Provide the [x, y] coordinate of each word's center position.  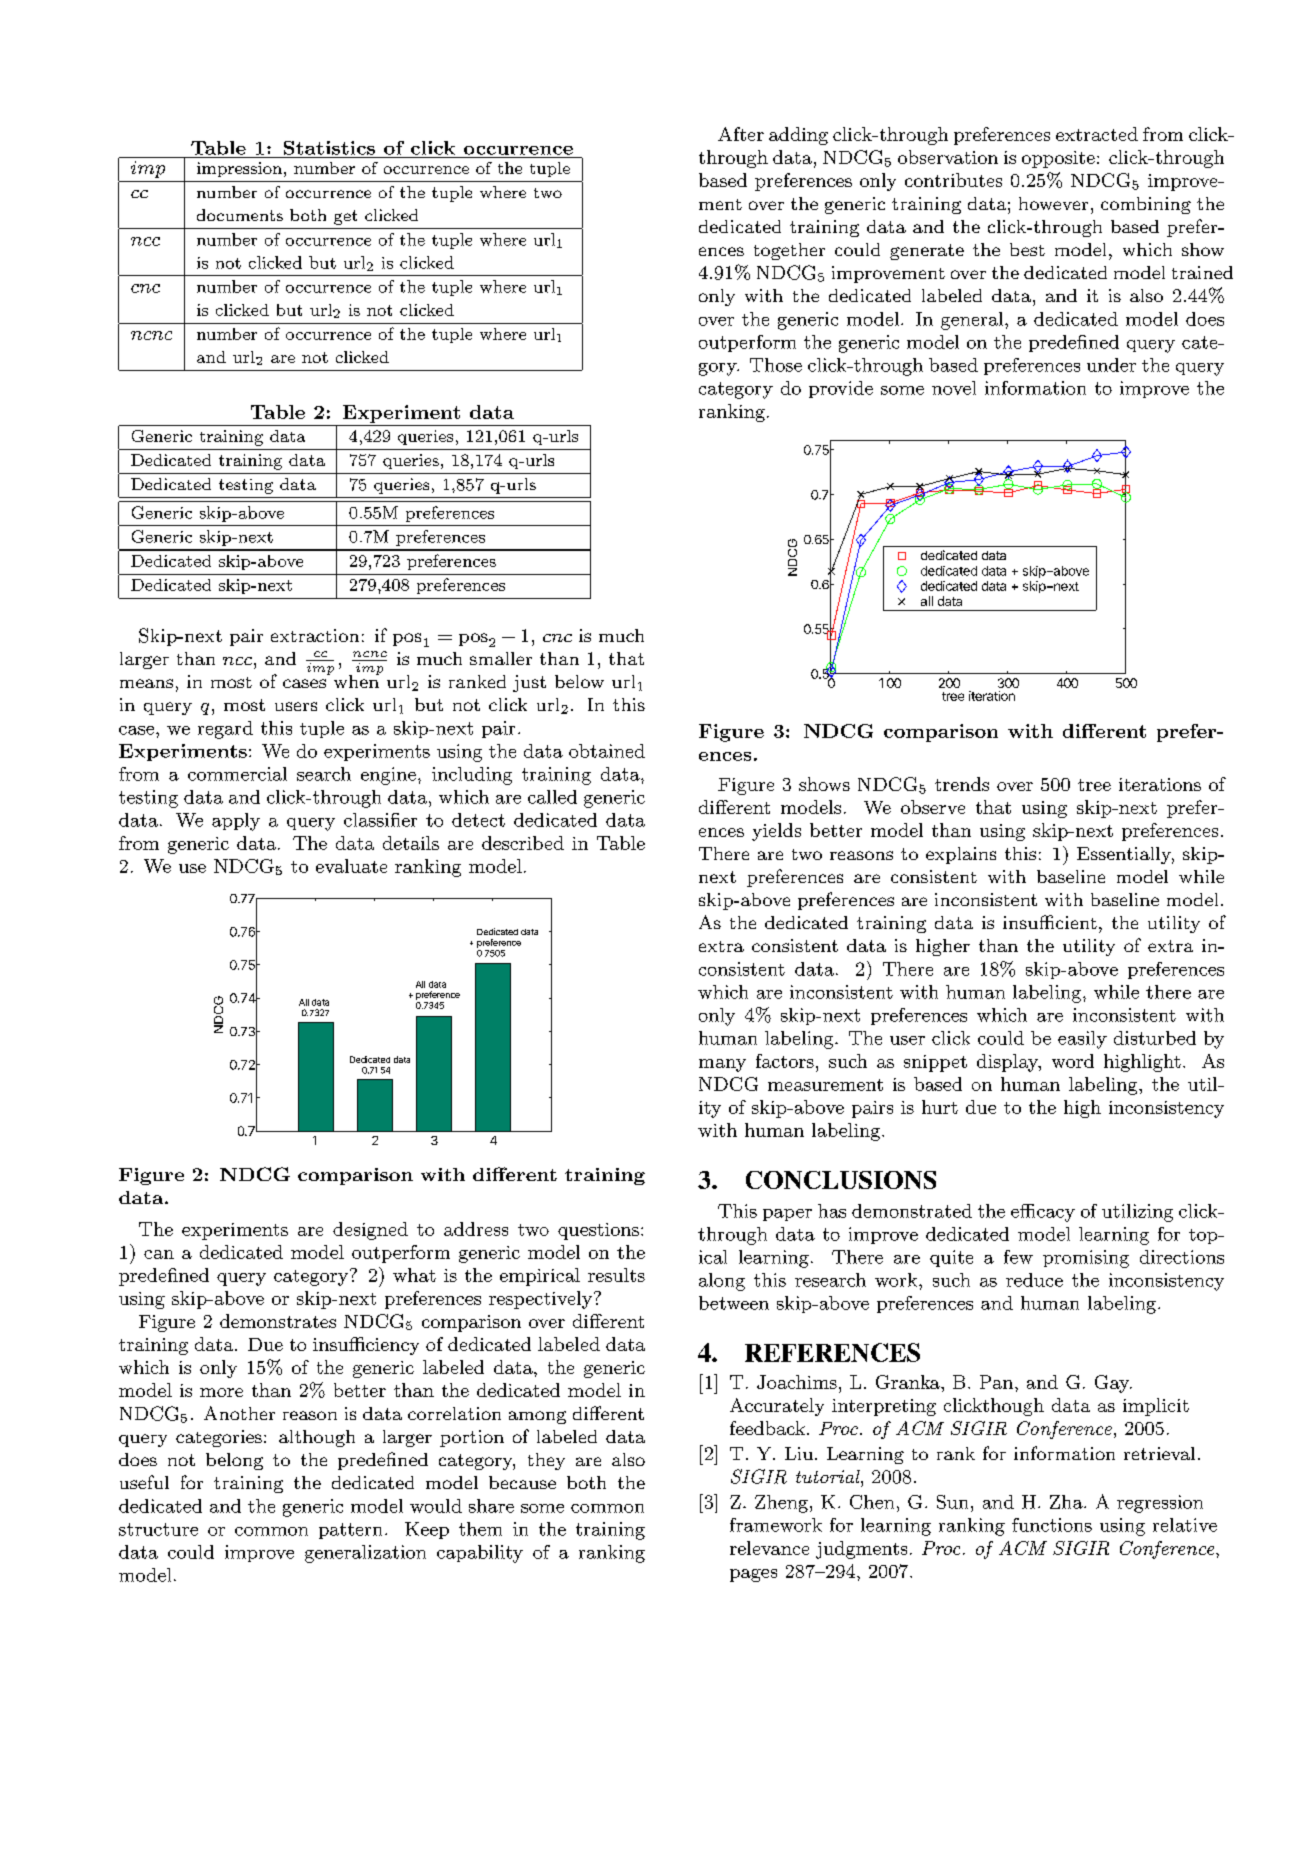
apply [236, 822]
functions [1052, 1525]
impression [239, 169]
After [741, 134]
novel [954, 388]
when [357, 680]
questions [598, 1231]
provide [841, 389]
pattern [350, 1531]
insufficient [1050, 922]
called [552, 797]
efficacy [1043, 1213]
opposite [1058, 159]
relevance [769, 1548]
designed [370, 1231]
